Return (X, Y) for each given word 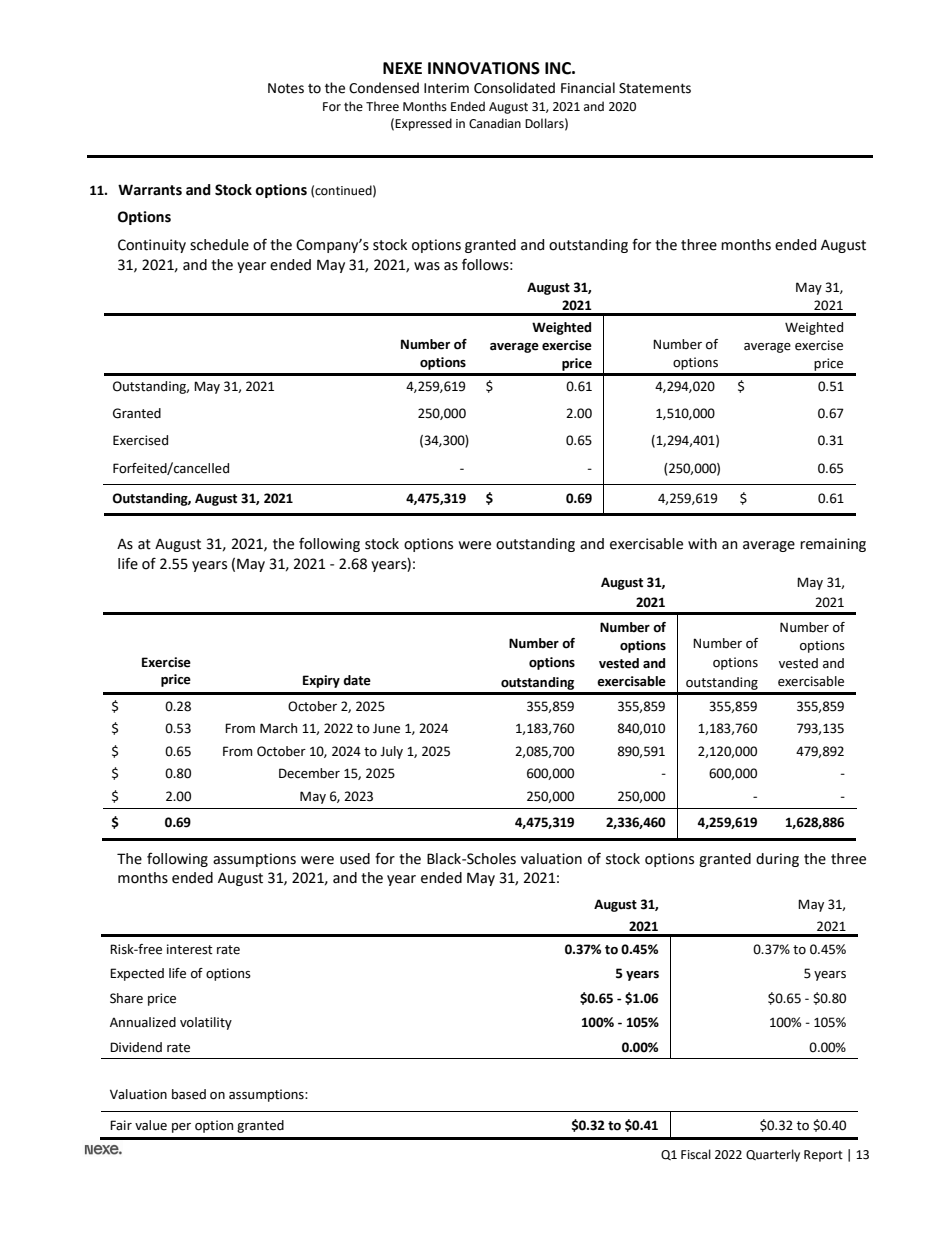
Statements (655, 88)
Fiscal (696, 1154)
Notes (286, 88)
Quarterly (773, 1155)
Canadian (495, 123)
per (181, 1128)
